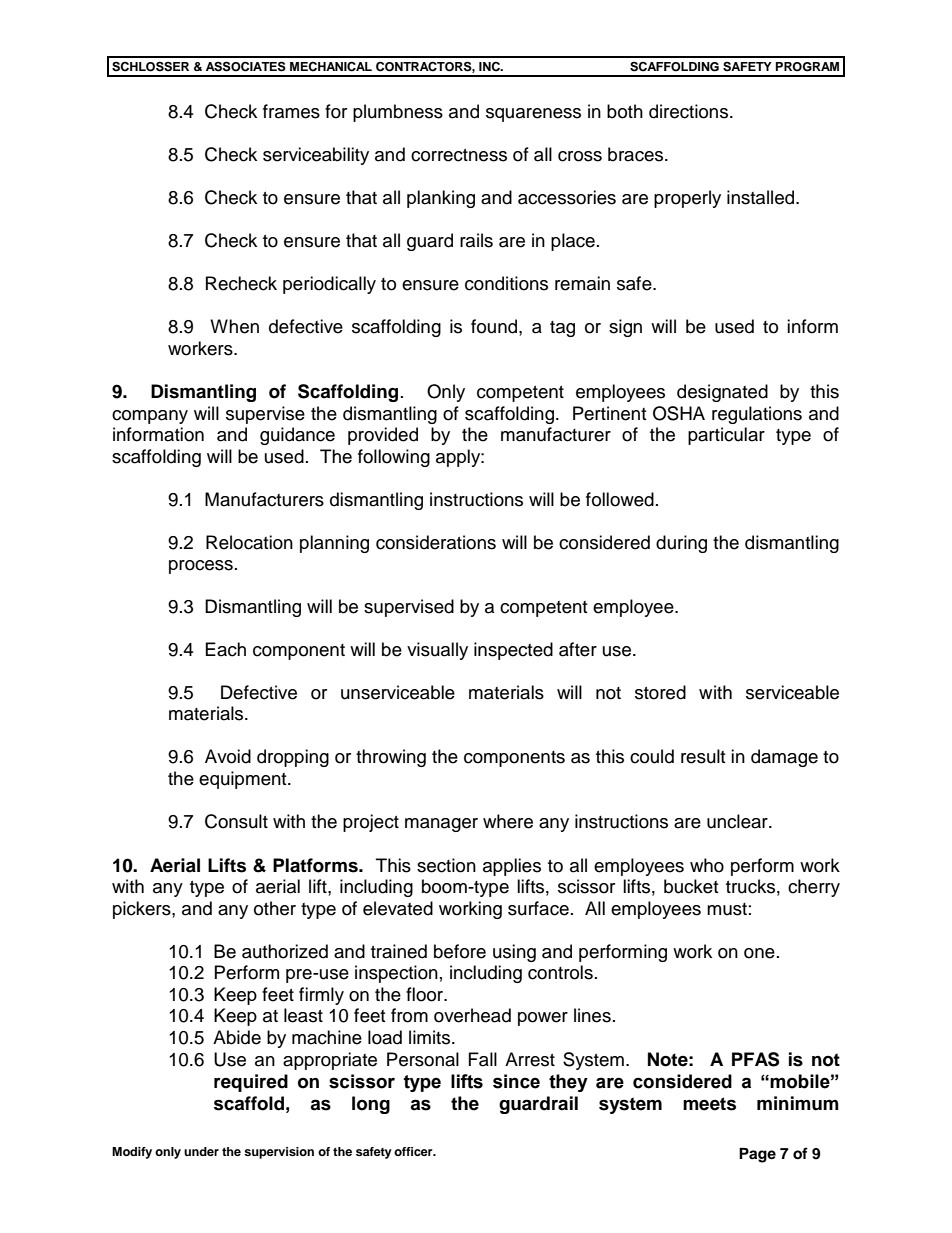 The image size is (952, 1233). What do you see at coordinates (690, 111) in the screenshot?
I see `directions` at bounding box center [690, 111].
